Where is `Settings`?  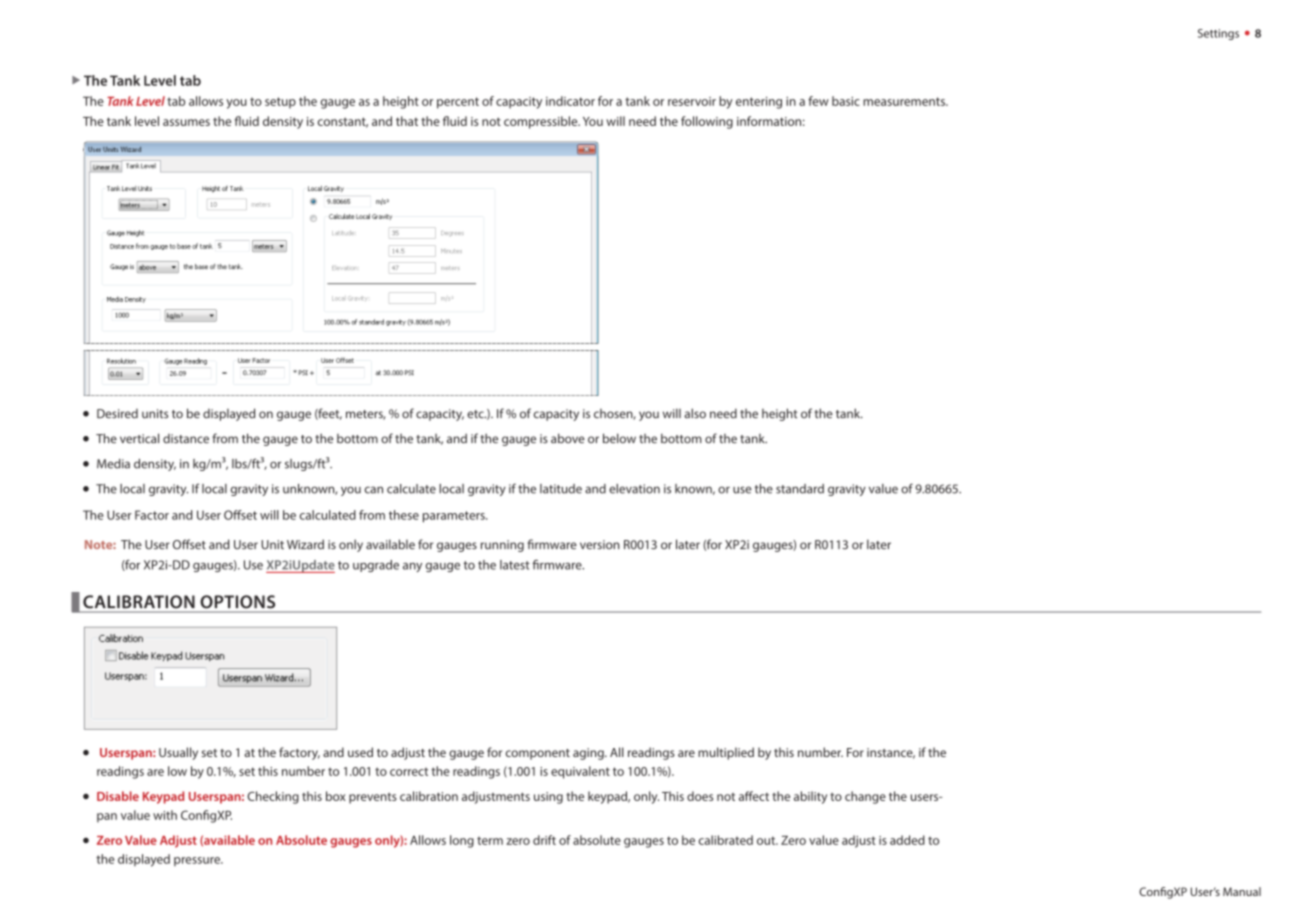
Settings is located at coordinates (1218, 34).
